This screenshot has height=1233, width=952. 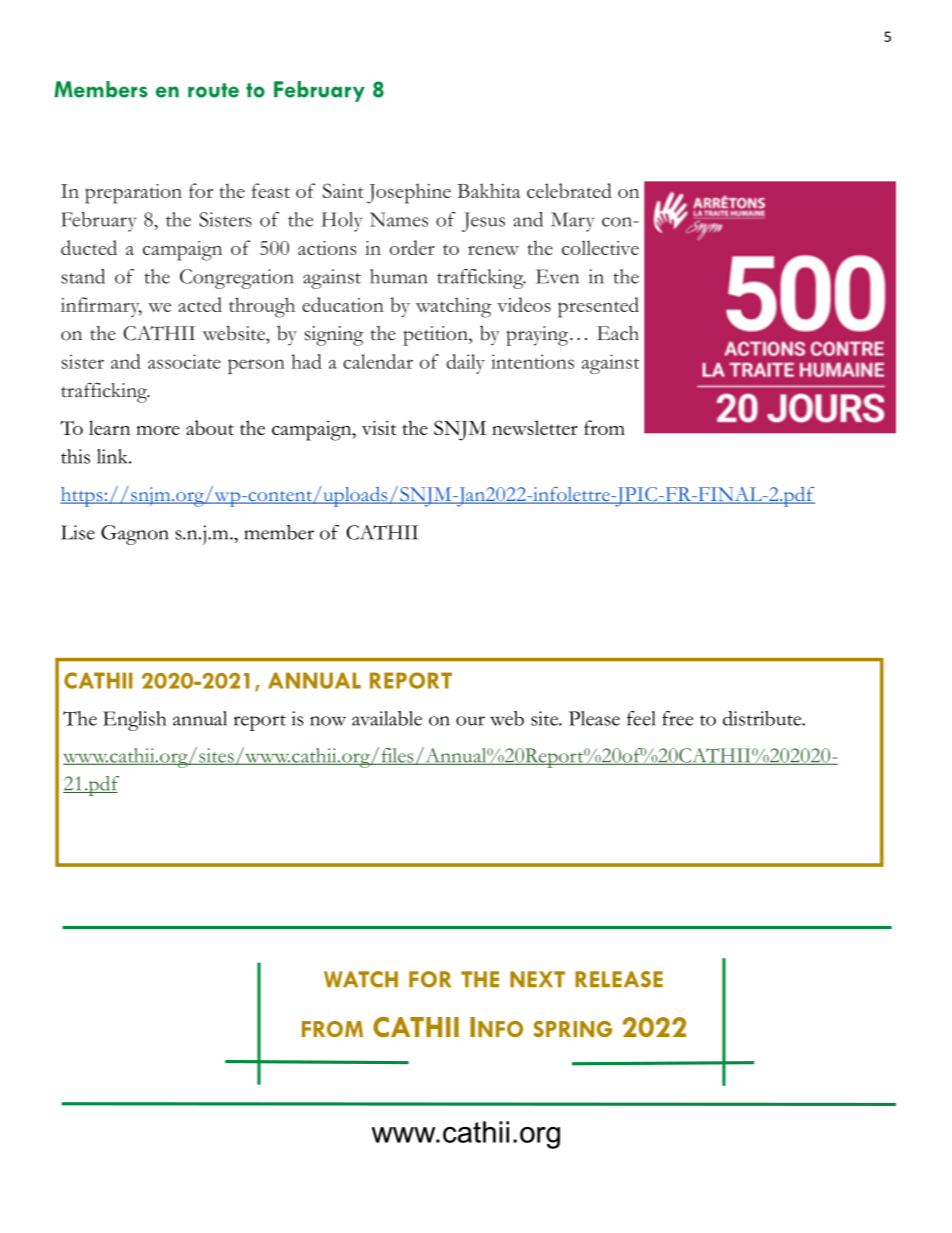 I want to click on Gagnon, so click(x=135, y=535).
